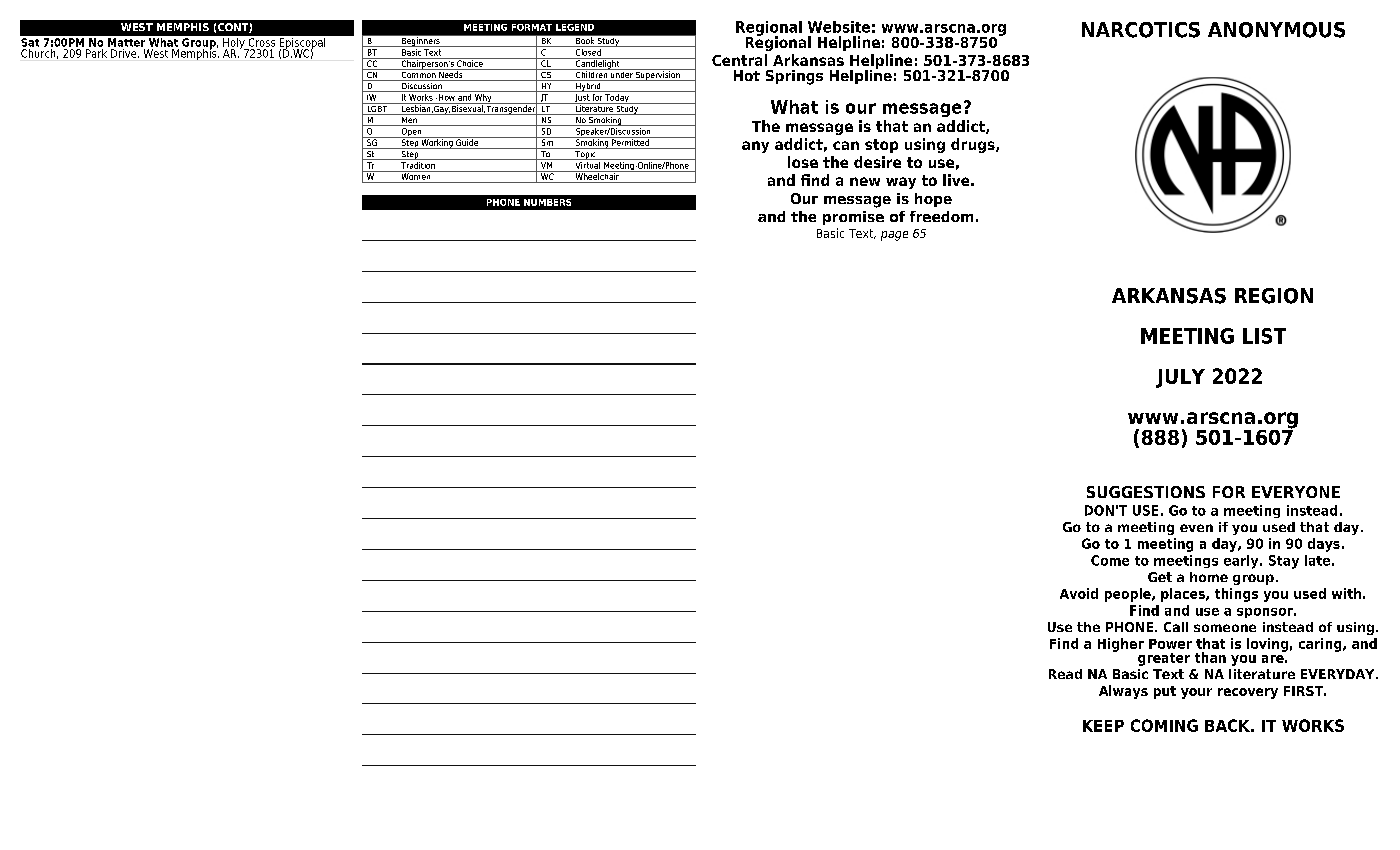 The width and height of the screenshot is (1400, 850). Describe the element at coordinates (1146, 492) in the screenshot. I see `SUGGESTIONS` at that location.
